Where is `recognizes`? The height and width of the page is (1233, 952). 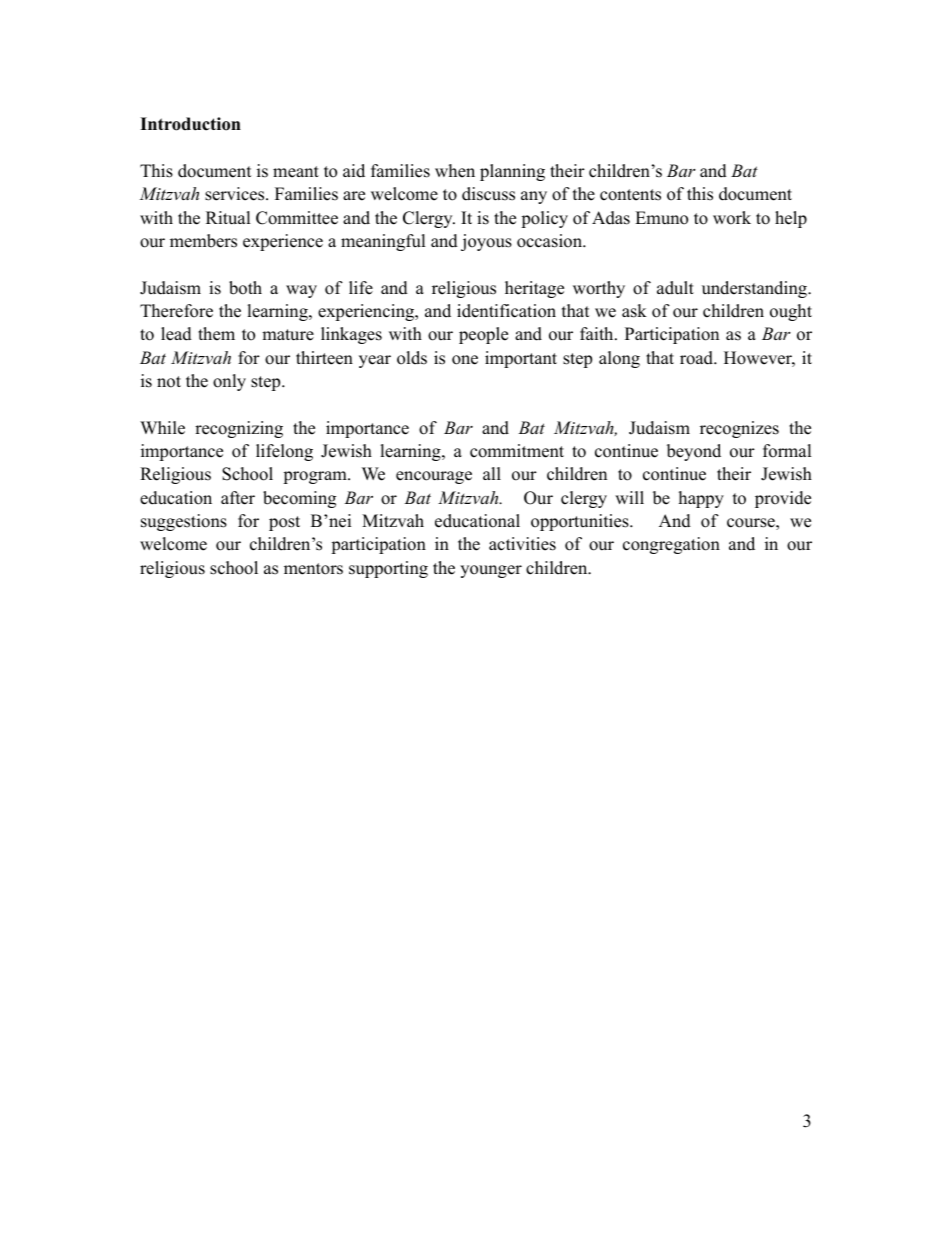 recognizes is located at coordinates (739, 429).
